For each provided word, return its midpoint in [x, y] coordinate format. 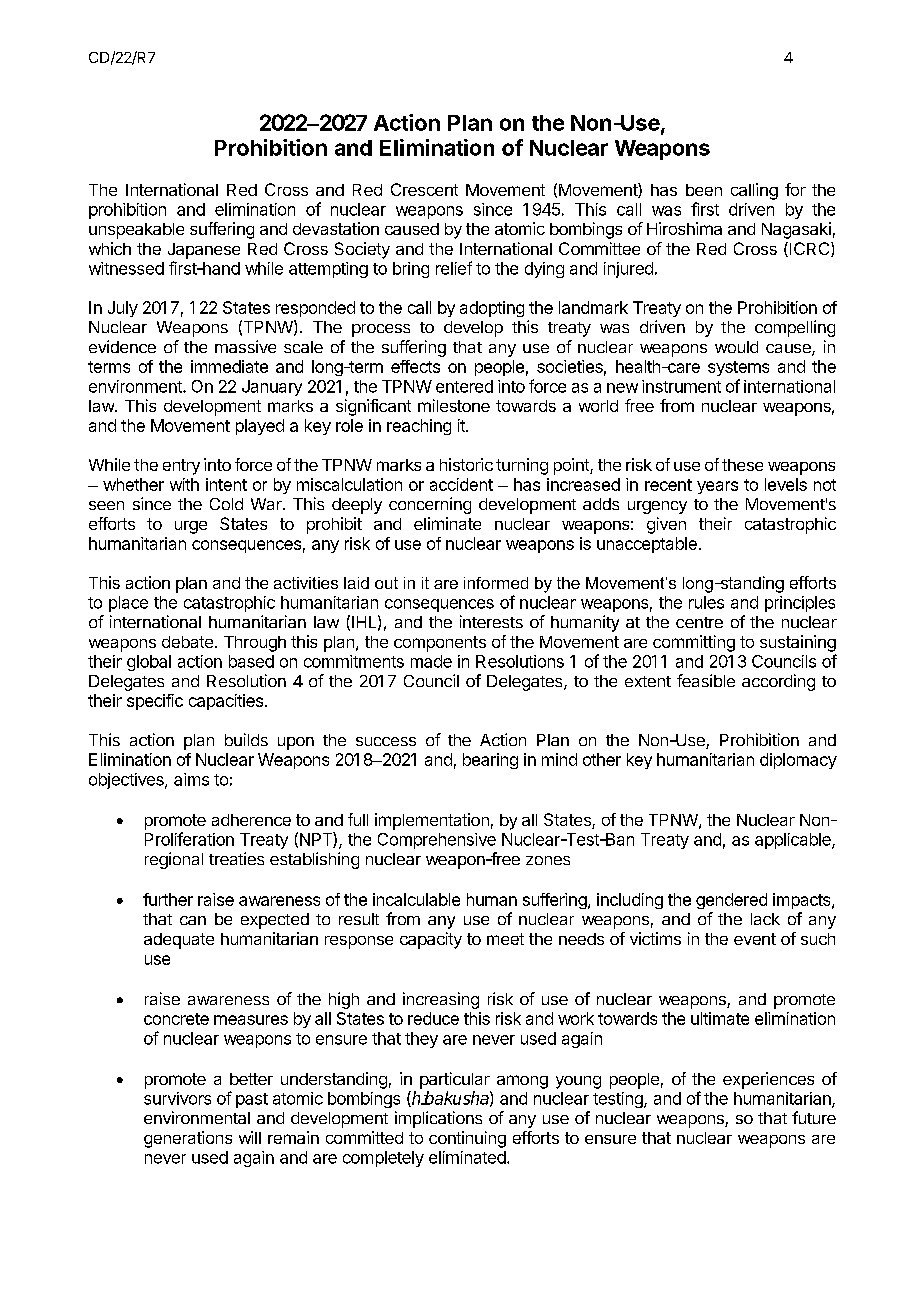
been [704, 190]
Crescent [424, 189]
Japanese [204, 251]
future [814, 1117]
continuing [467, 1139]
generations [188, 1139]
